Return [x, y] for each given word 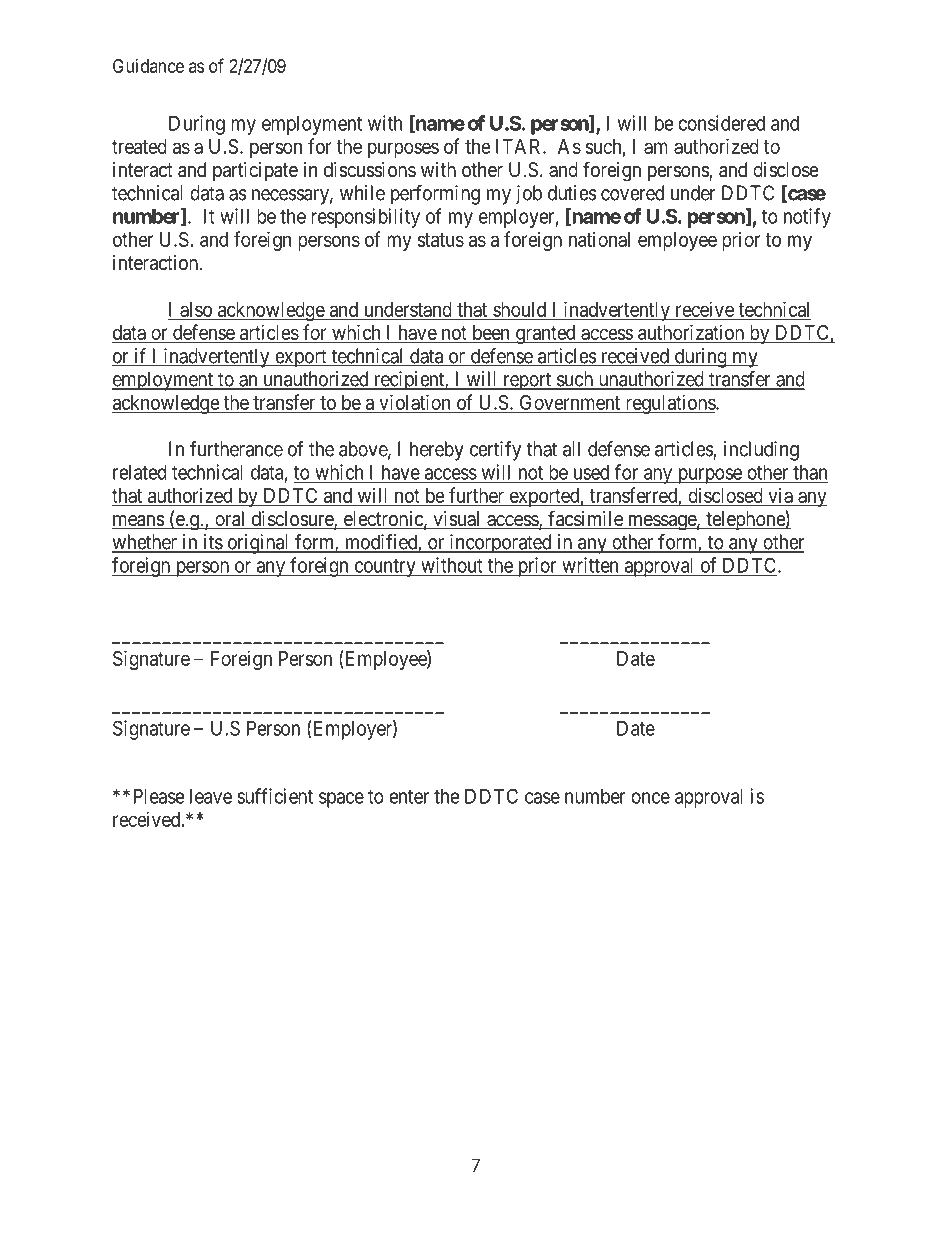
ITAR [520, 146]
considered [721, 123]
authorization [691, 332]
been [491, 332]
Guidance [148, 66]
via [780, 495]
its [212, 543]
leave [211, 796]
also [196, 309]
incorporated [500, 544]
